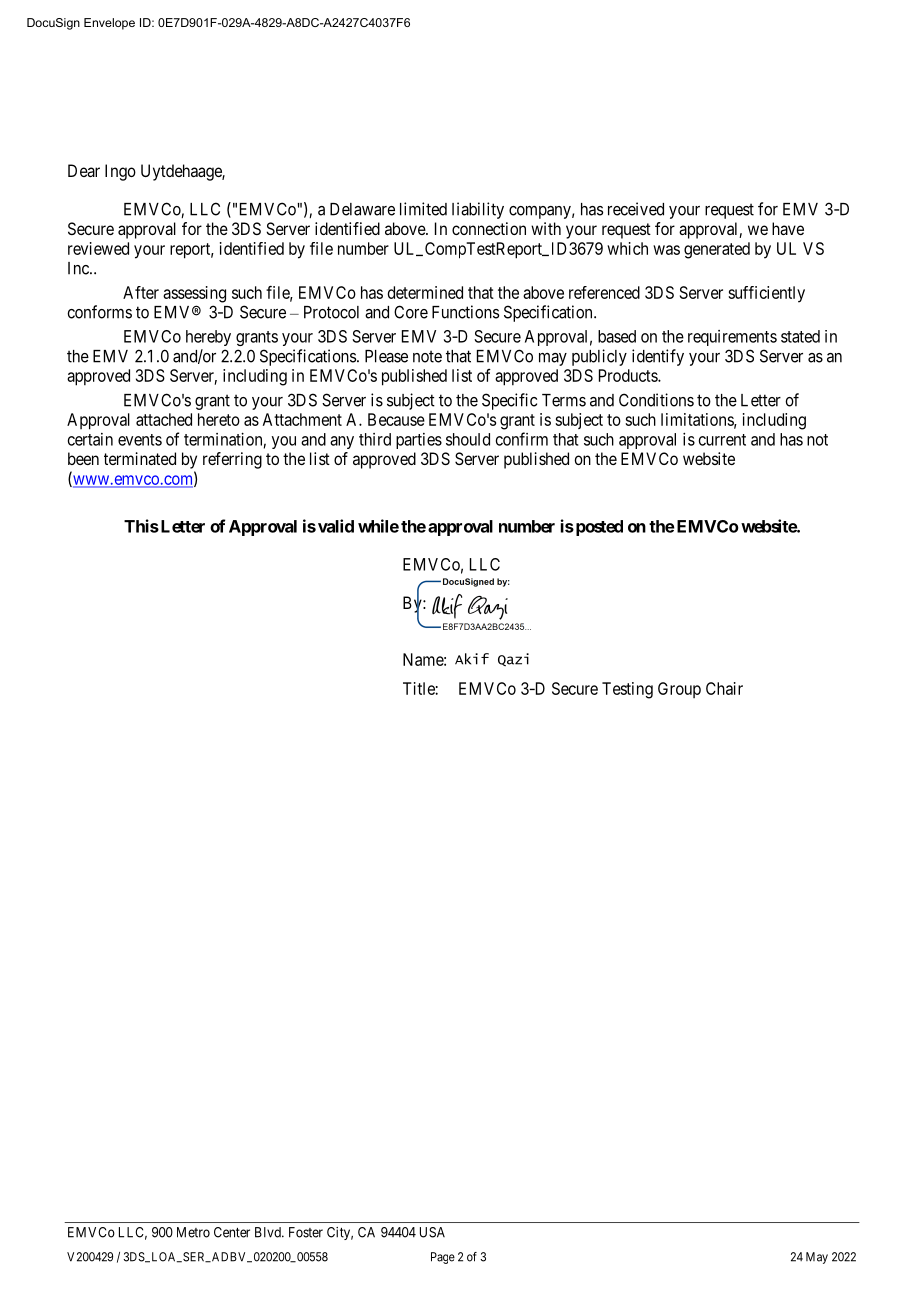  I want to click on current, so click(722, 440).
